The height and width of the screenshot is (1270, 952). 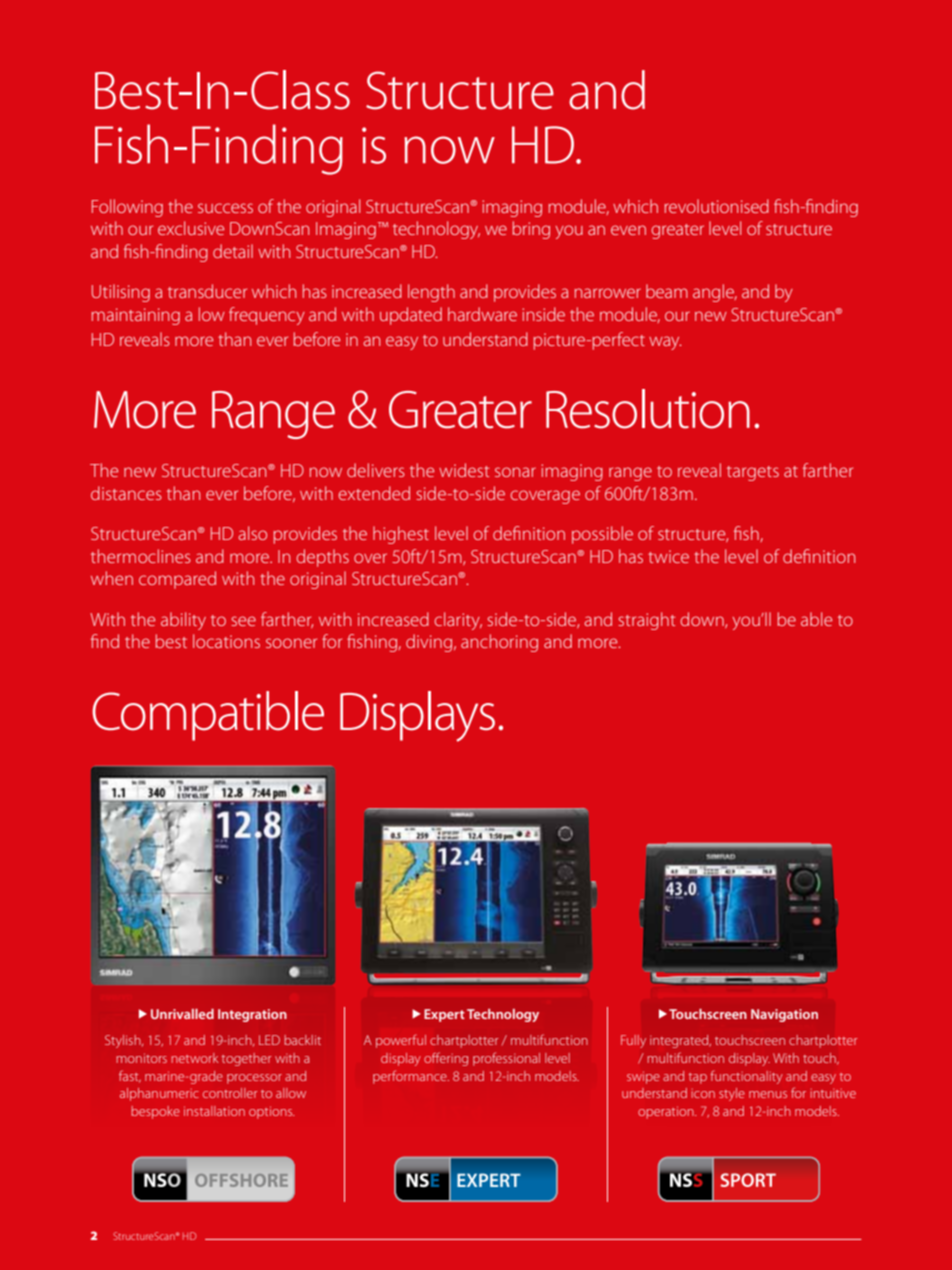 I want to click on Expert, so click(x=444, y=1015).
